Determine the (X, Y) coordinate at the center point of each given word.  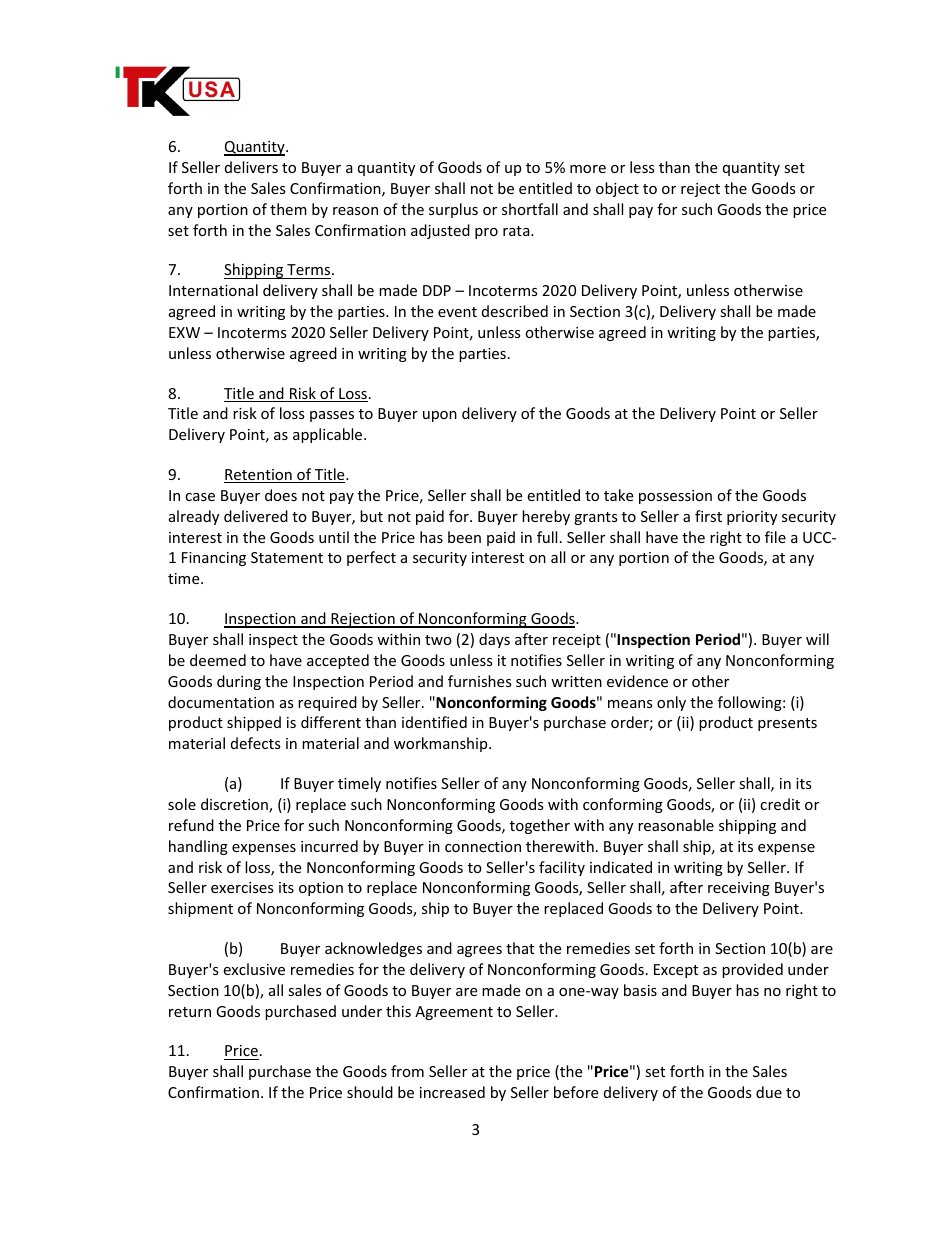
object (617, 189)
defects (256, 743)
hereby (546, 517)
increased (452, 1092)
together (540, 826)
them (288, 209)
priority (752, 518)
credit (780, 804)
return (190, 1012)
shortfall (530, 209)
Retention (259, 476)
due (769, 1092)
